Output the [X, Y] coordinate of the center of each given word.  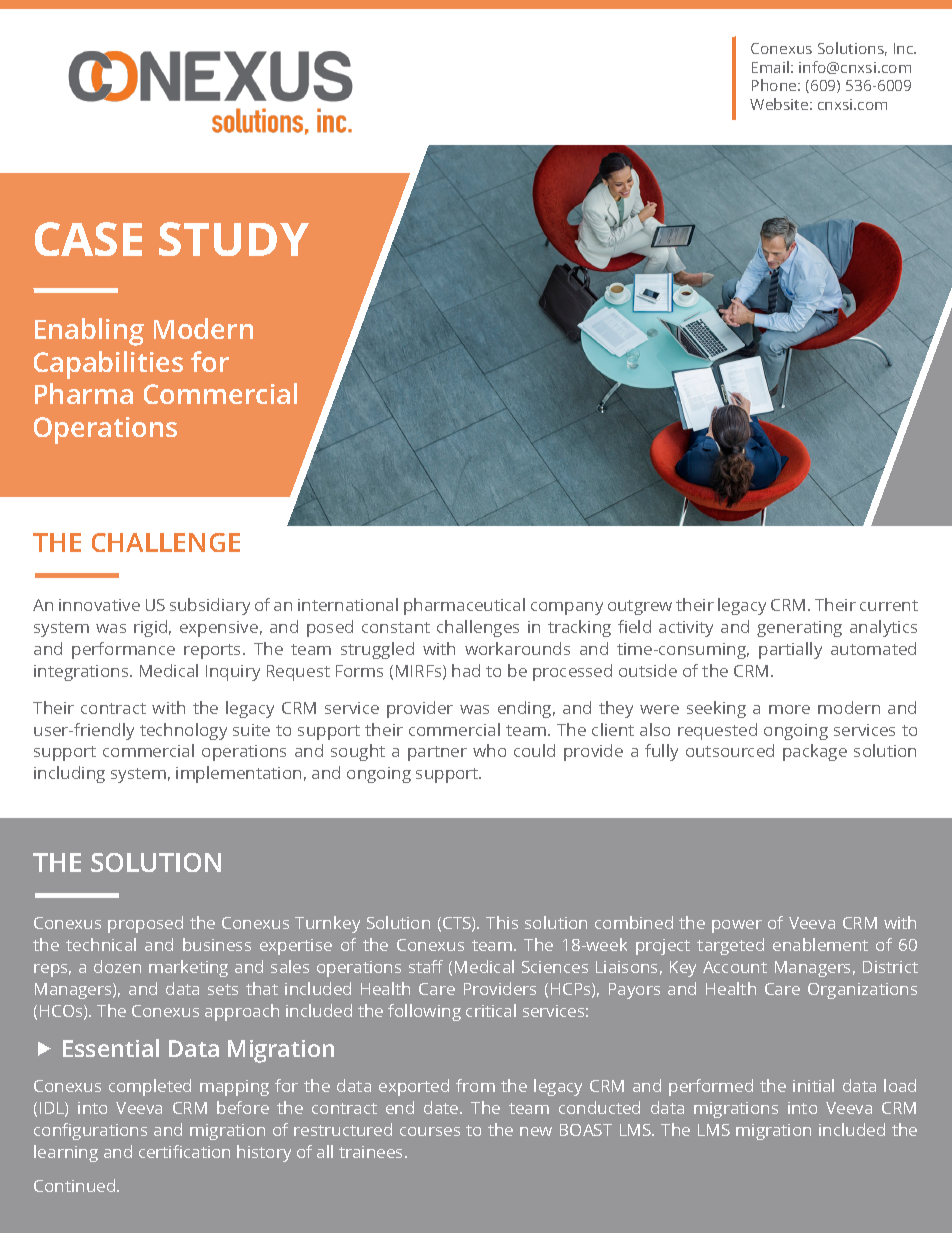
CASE [88, 239]
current [889, 605]
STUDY [234, 239]
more [789, 709]
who [489, 750]
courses [430, 1131]
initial [813, 1085]
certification [184, 1151]
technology [183, 731]
